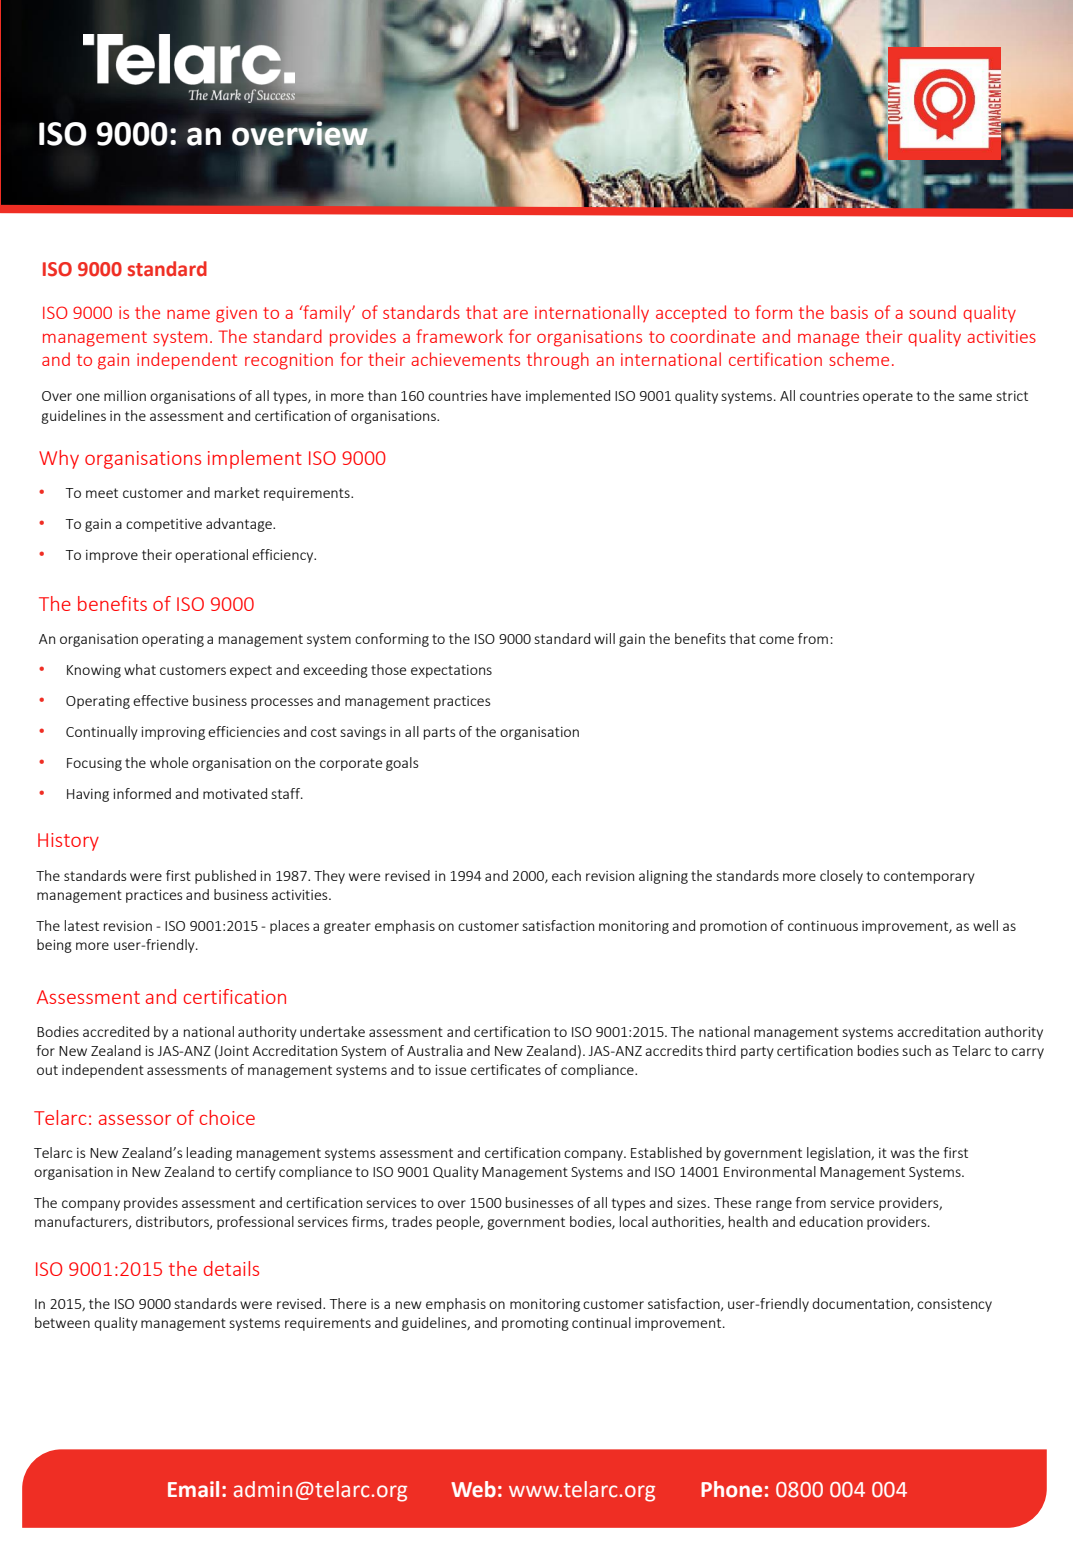 The image size is (1073, 1550). I want to click on scheme, so click(859, 359).
